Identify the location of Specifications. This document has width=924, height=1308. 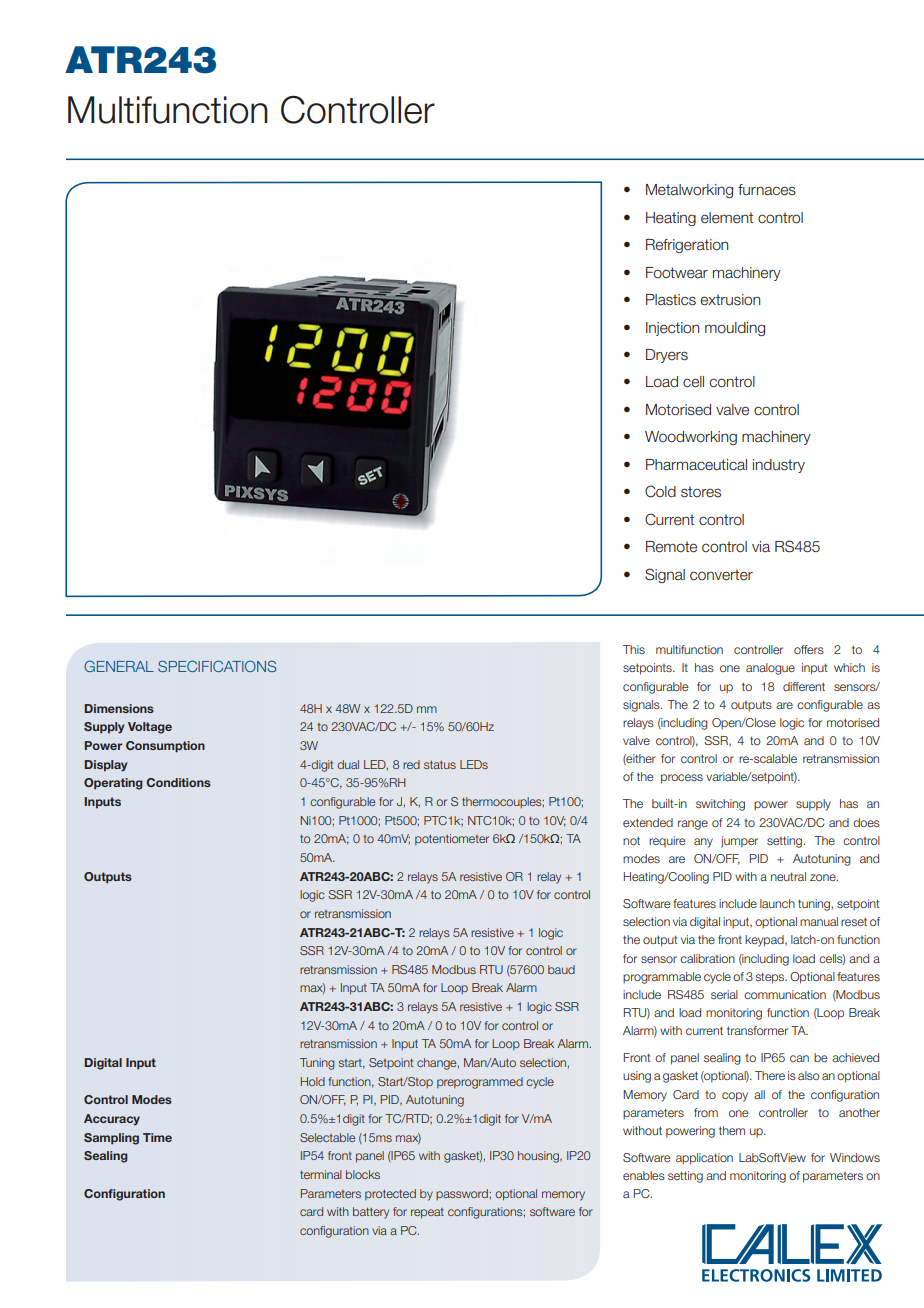
(217, 666).
